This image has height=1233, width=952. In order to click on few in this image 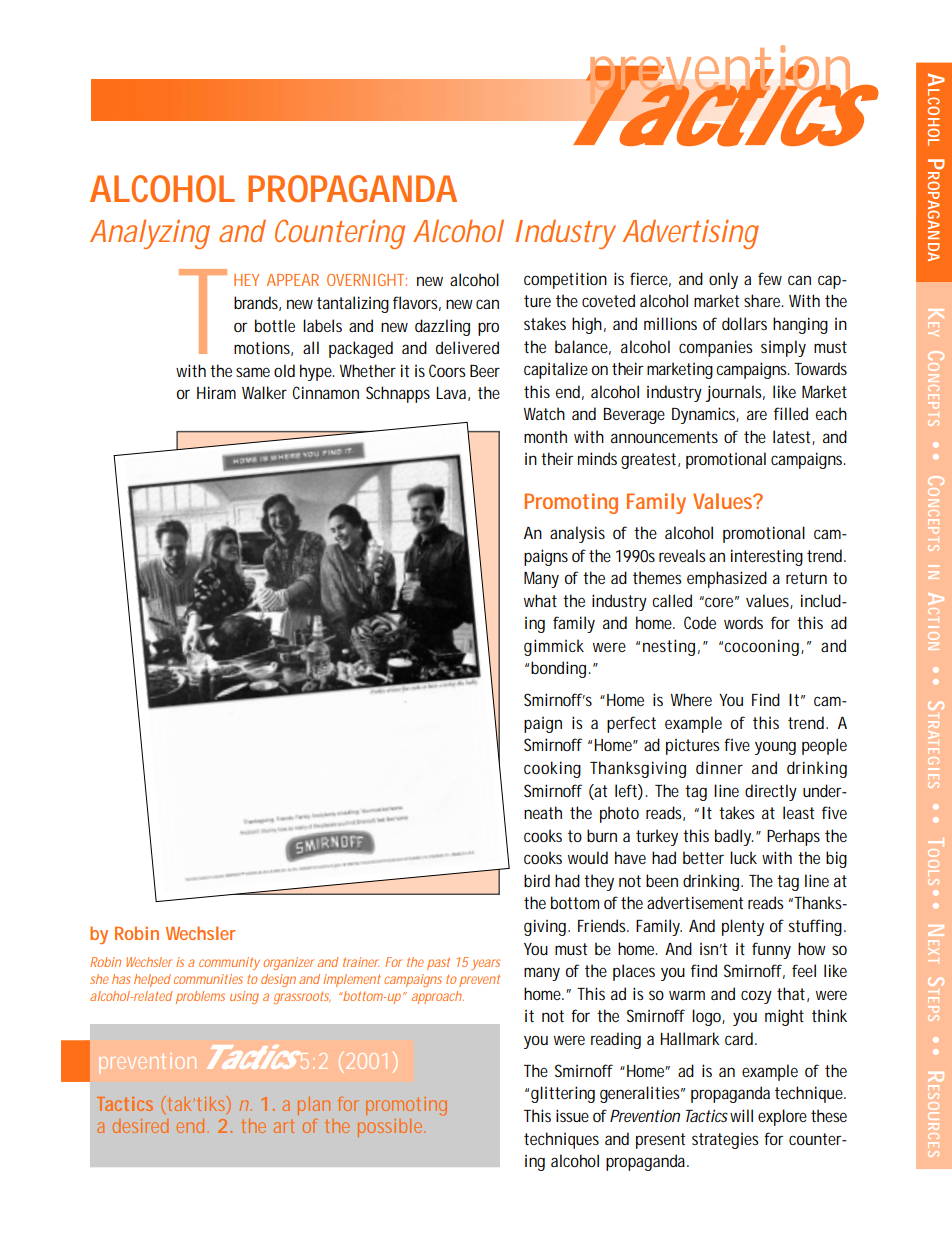, I will do `click(770, 278)`.
